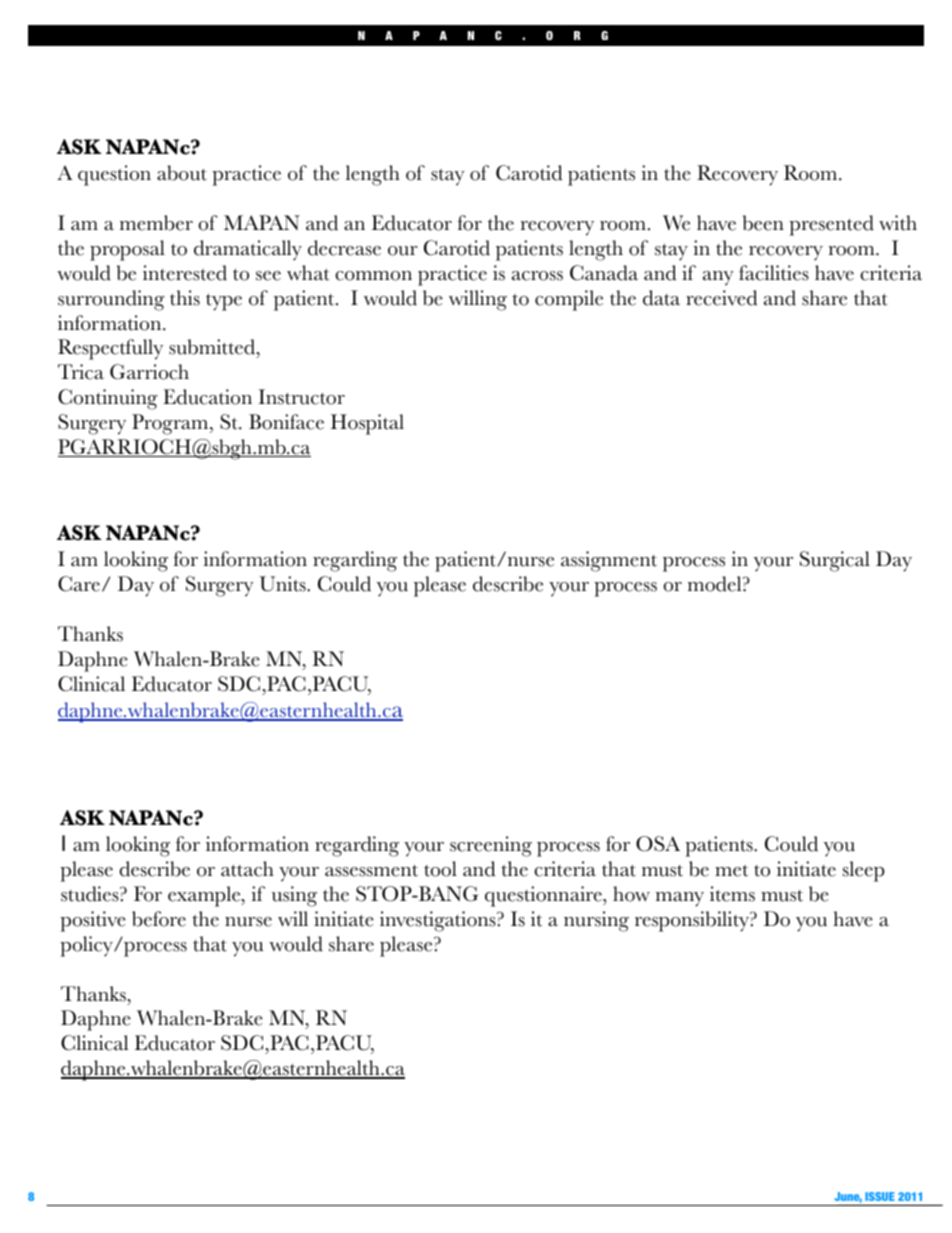 Image resolution: width=952 pixels, height=1233 pixels. What do you see at coordinates (156, 223) in the page?
I see `member` at bounding box center [156, 223].
